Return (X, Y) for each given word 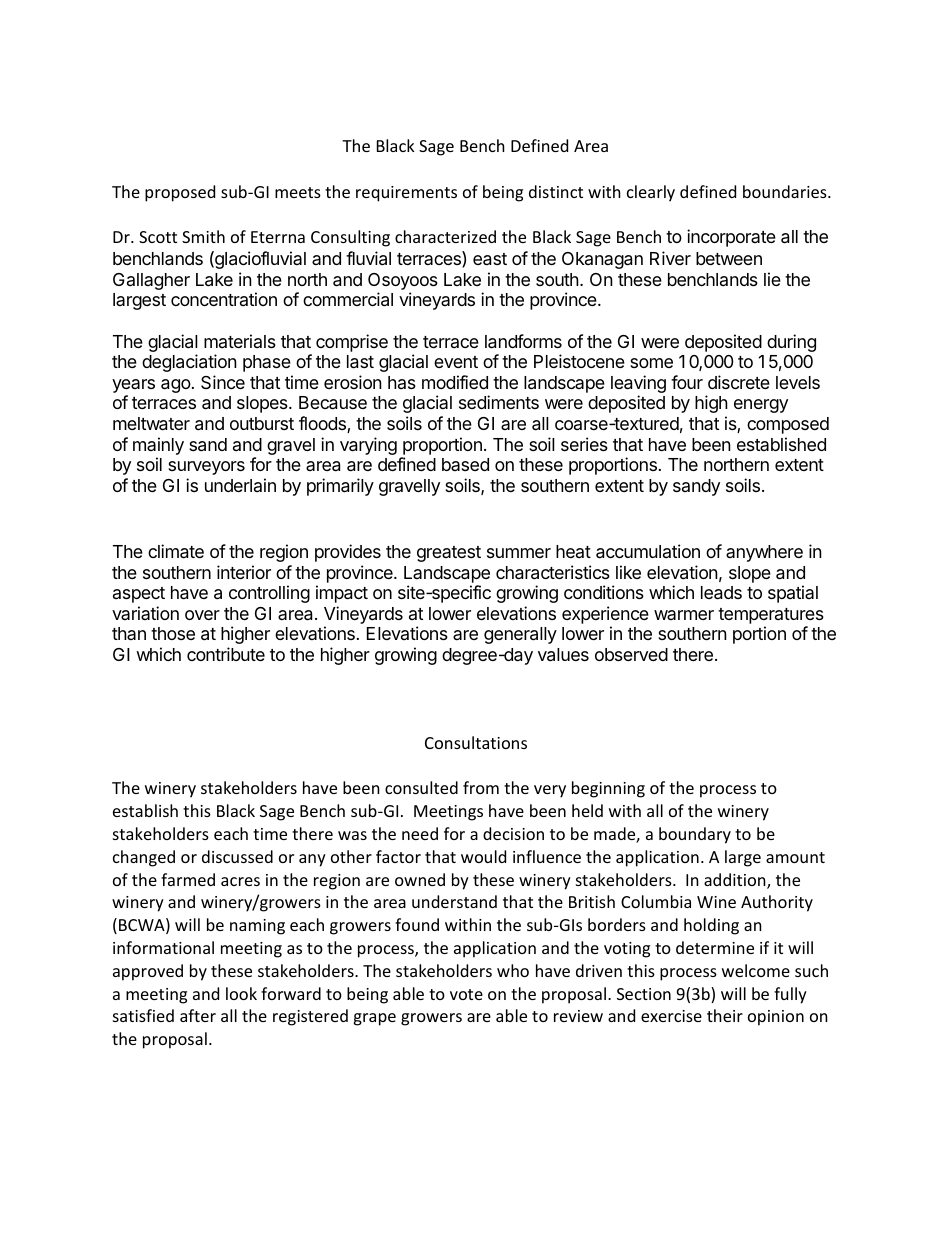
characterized (445, 236)
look (241, 993)
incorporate (731, 238)
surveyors (206, 468)
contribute (226, 654)
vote (466, 994)
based (465, 464)
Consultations (476, 742)
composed (788, 425)
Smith (203, 236)
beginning (608, 789)
